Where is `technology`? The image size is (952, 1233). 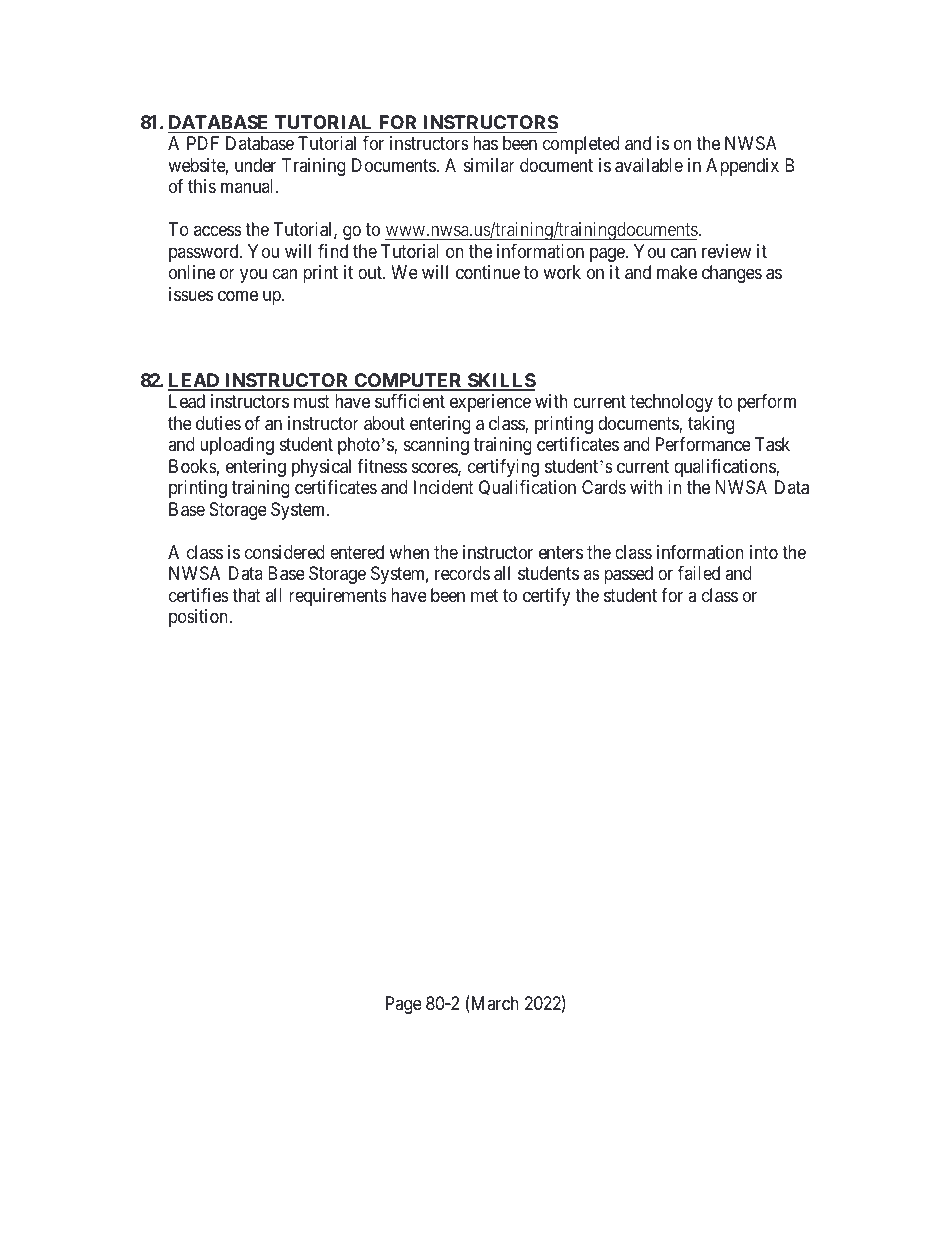 technology is located at coordinates (671, 403).
